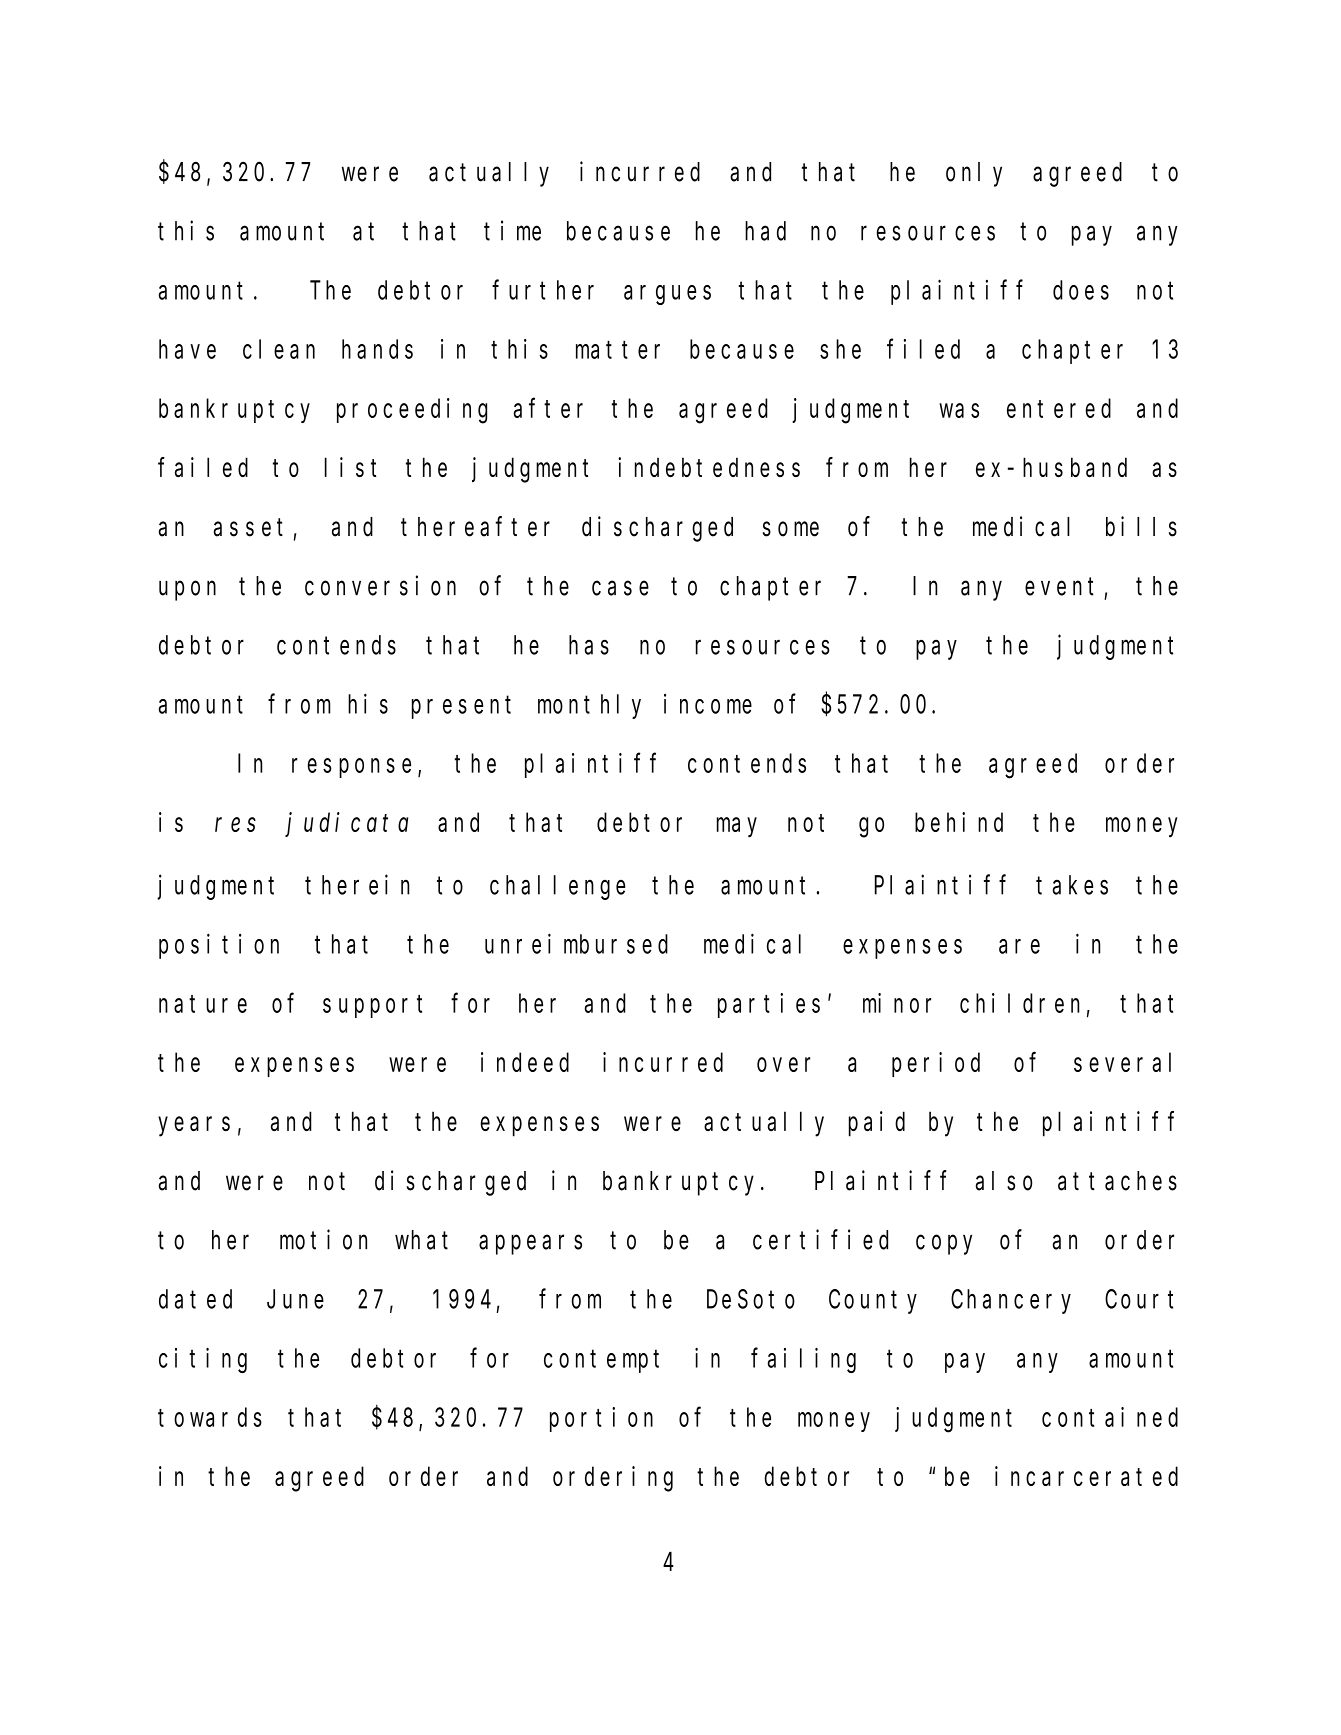 The image size is (1341, 1735). I want to click on portion, so click(601, 1419).
